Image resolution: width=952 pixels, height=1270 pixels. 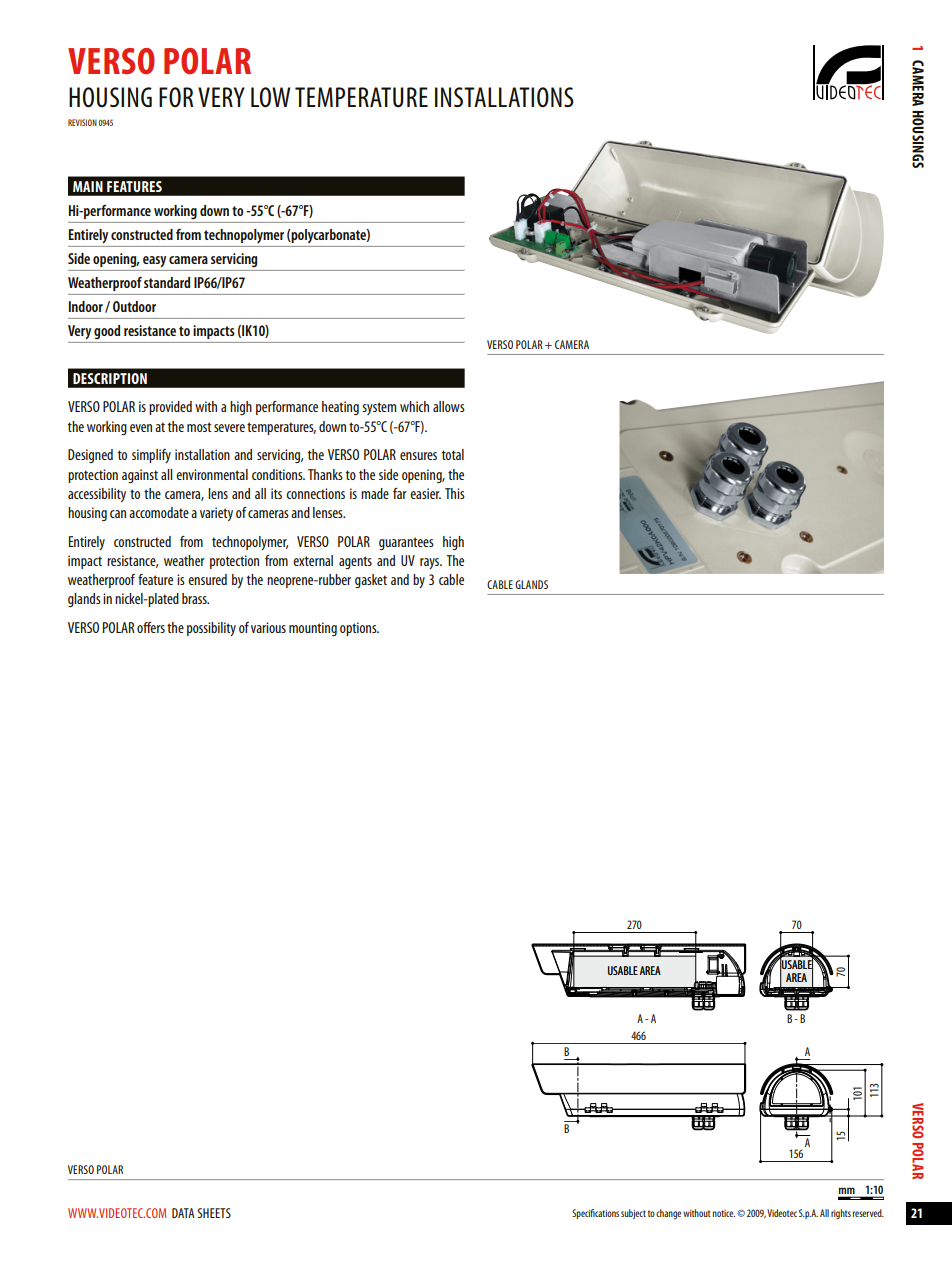 I want to click on total, so click(x=453, y=454).
